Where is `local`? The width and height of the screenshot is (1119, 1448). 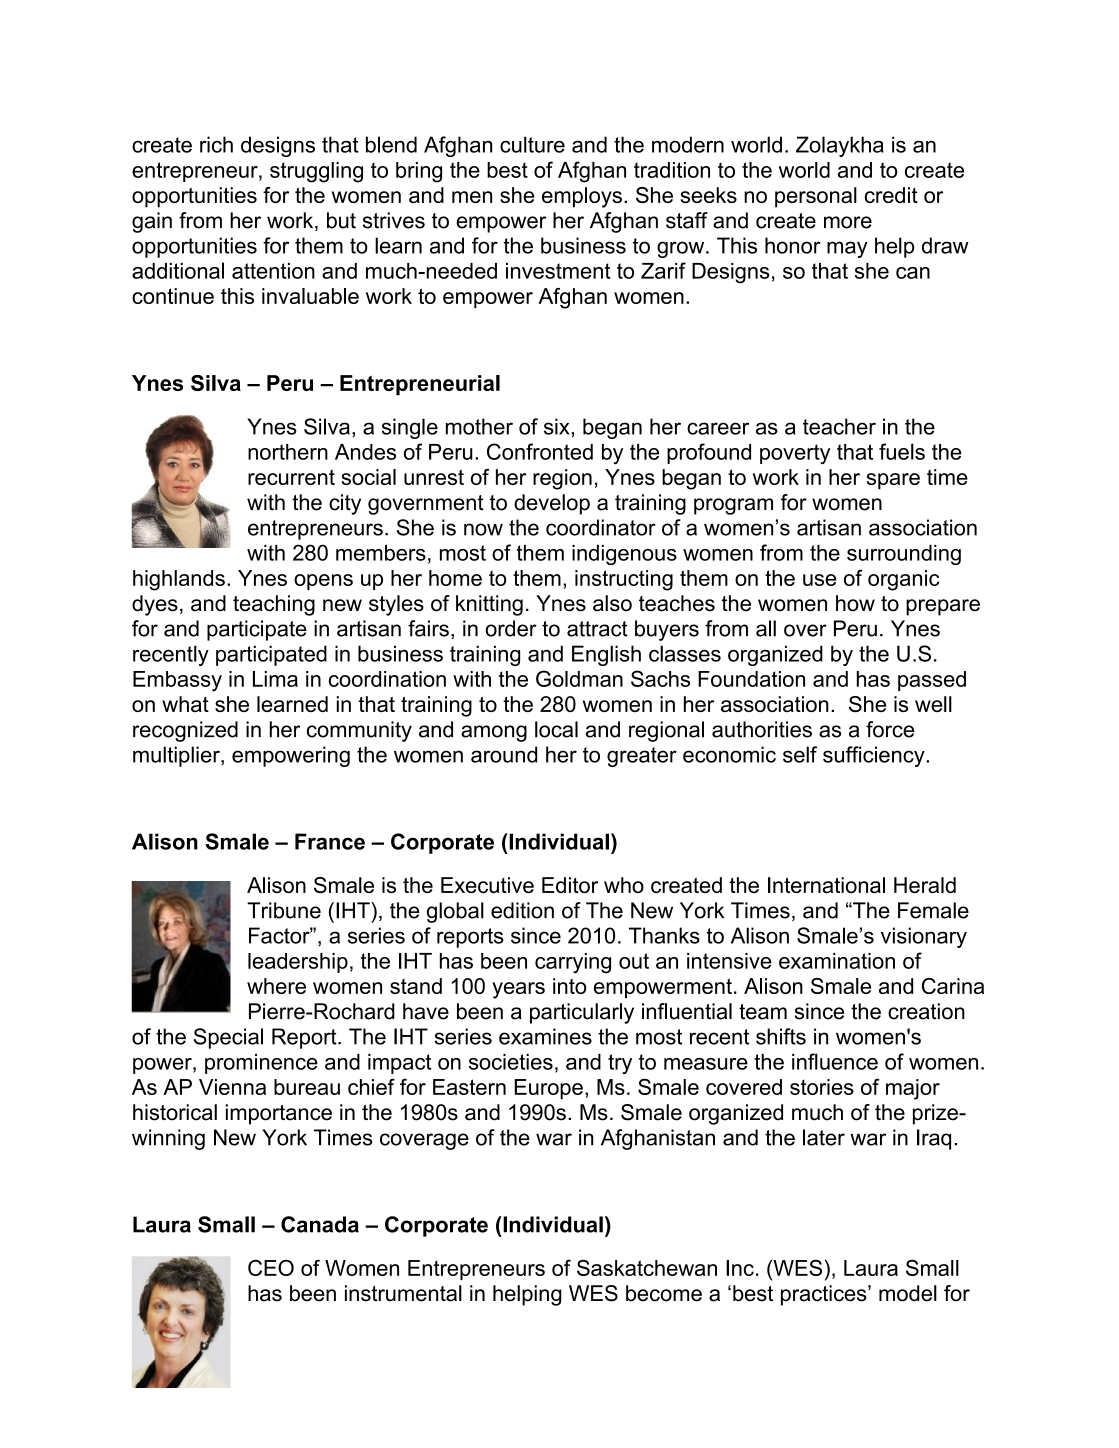 local is located at coordinates (556, 729).
